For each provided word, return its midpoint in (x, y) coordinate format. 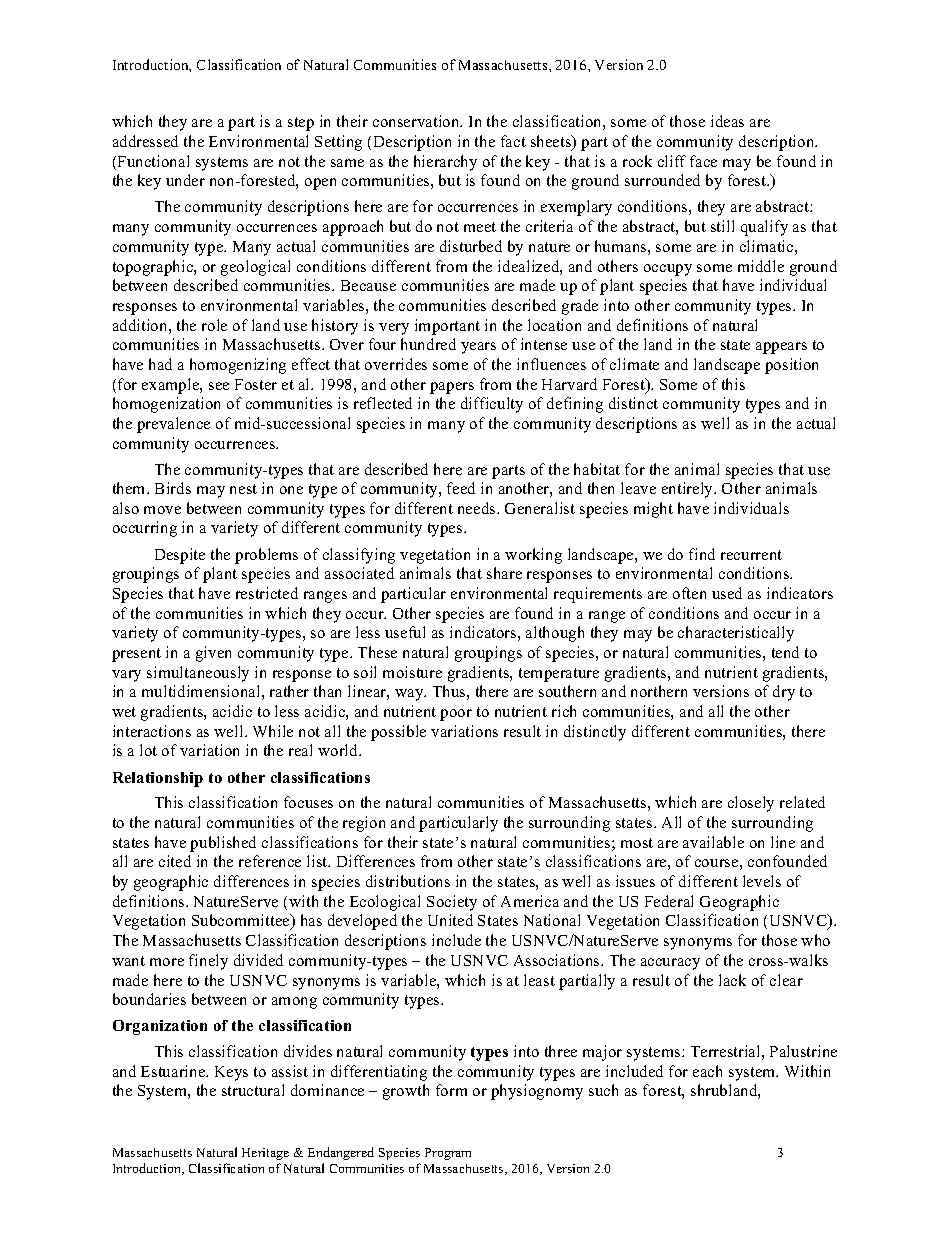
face (703, 161)
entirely (689, 490)
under (185, 180)
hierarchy (445, 163)
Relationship (158, 779)
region (364, 824)
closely (751, 804)
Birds (173, 488)
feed (461, 488)
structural (253, 1090)
